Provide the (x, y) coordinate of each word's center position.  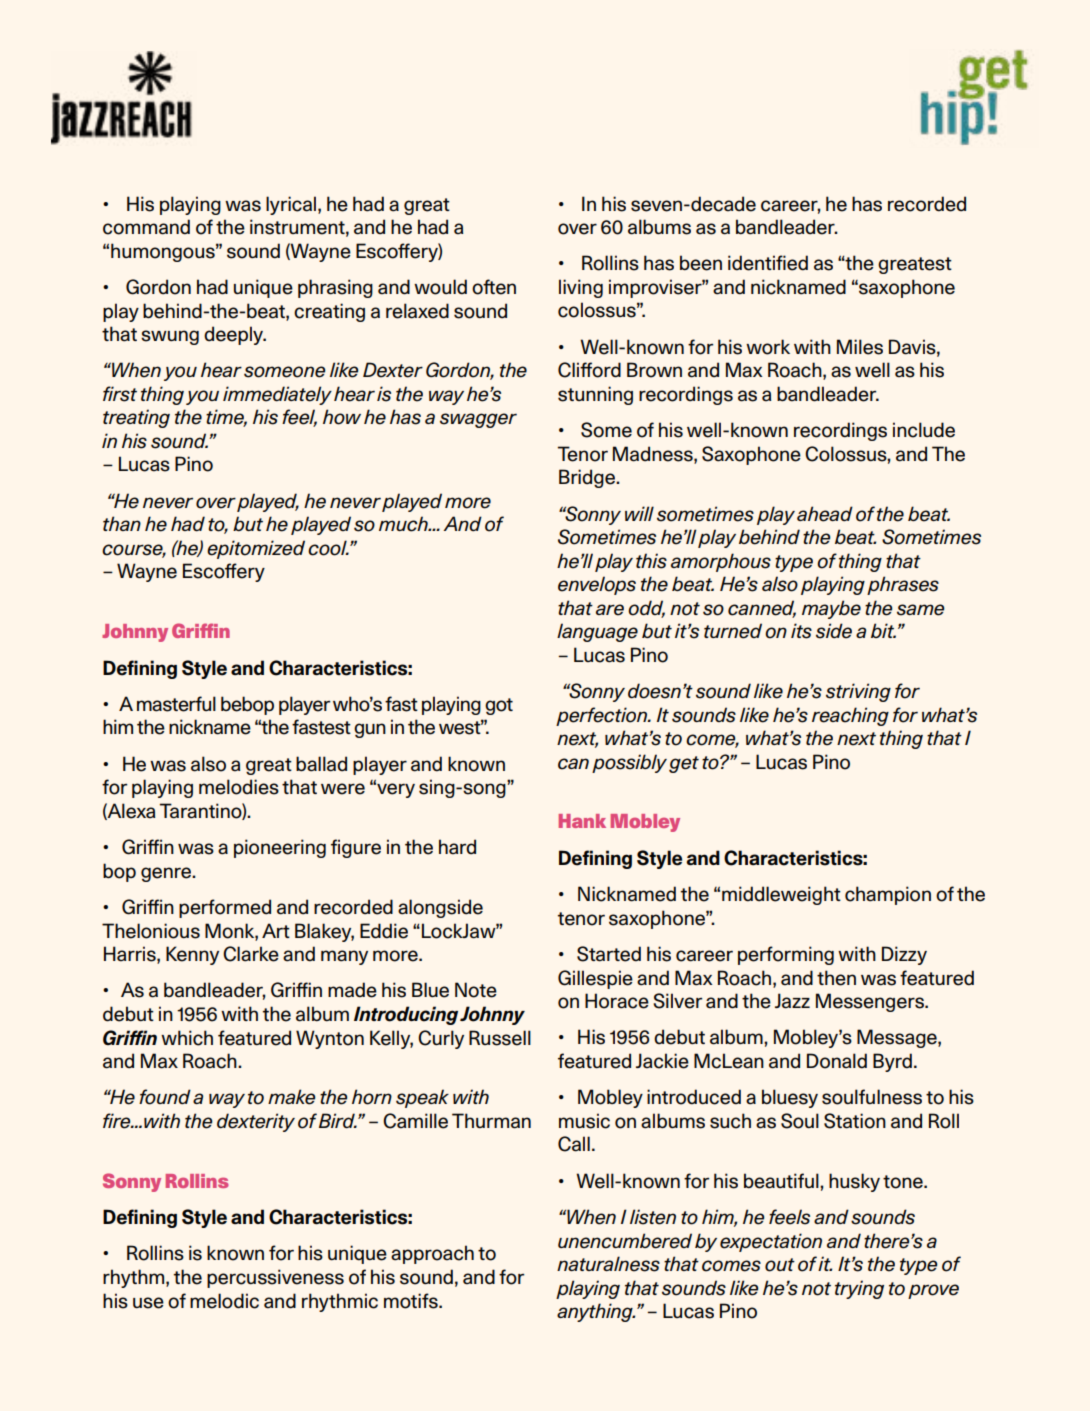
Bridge (588, 478)
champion (888, 895)
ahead (825, 514)
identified (768, 263)
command (146, 227)
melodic (224, 1301)
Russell (500, 1038)
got (499, 706)
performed (225, 908)
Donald (837, 1061)
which (187, 1038)
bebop (247, 705)
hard (457, 847)
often (494, 287)
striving (858, 692)
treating (136, 418)
